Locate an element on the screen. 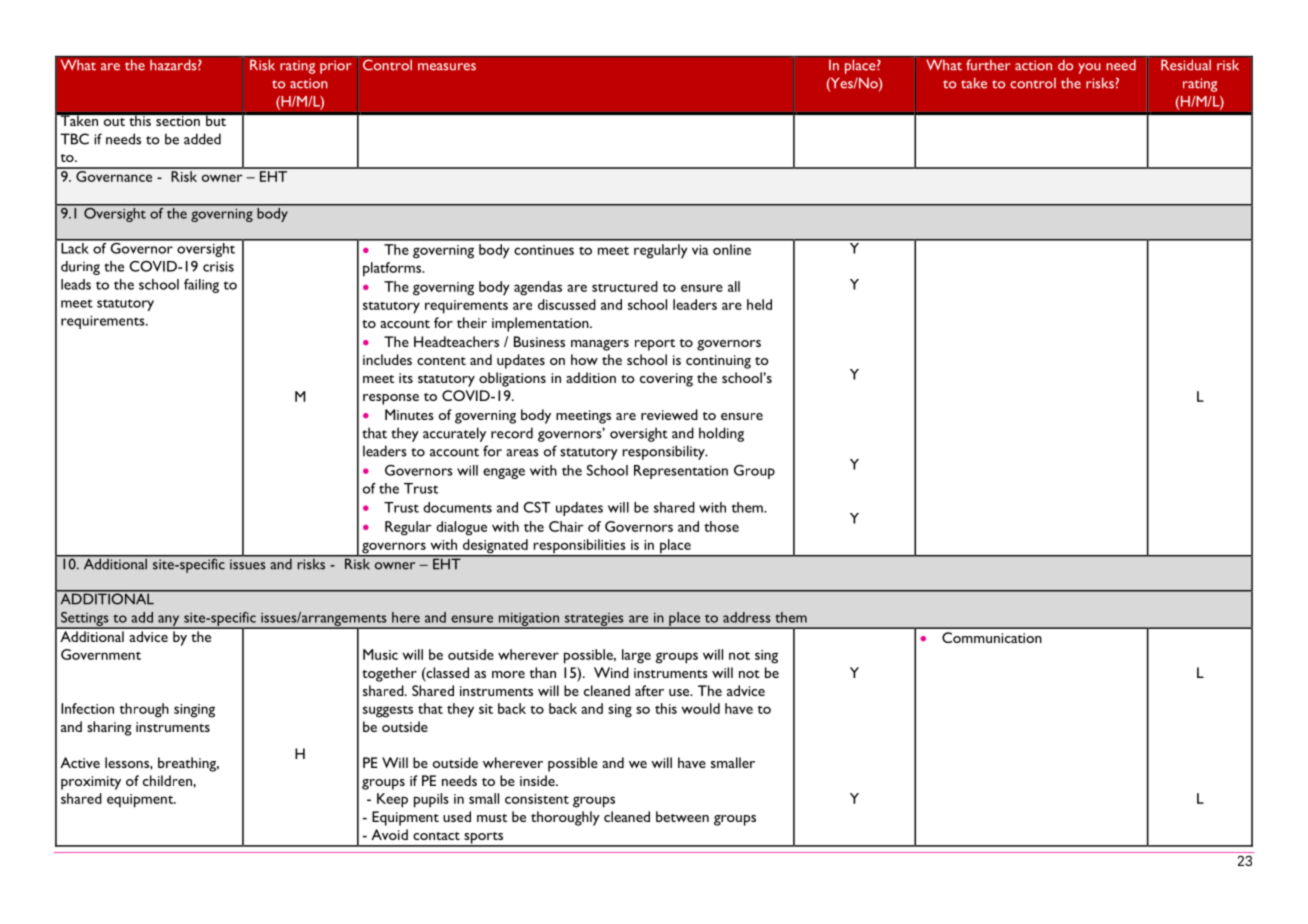 The width and height of the screenshot is (1308, 924). crisis is located at coordinates (218, 266).
